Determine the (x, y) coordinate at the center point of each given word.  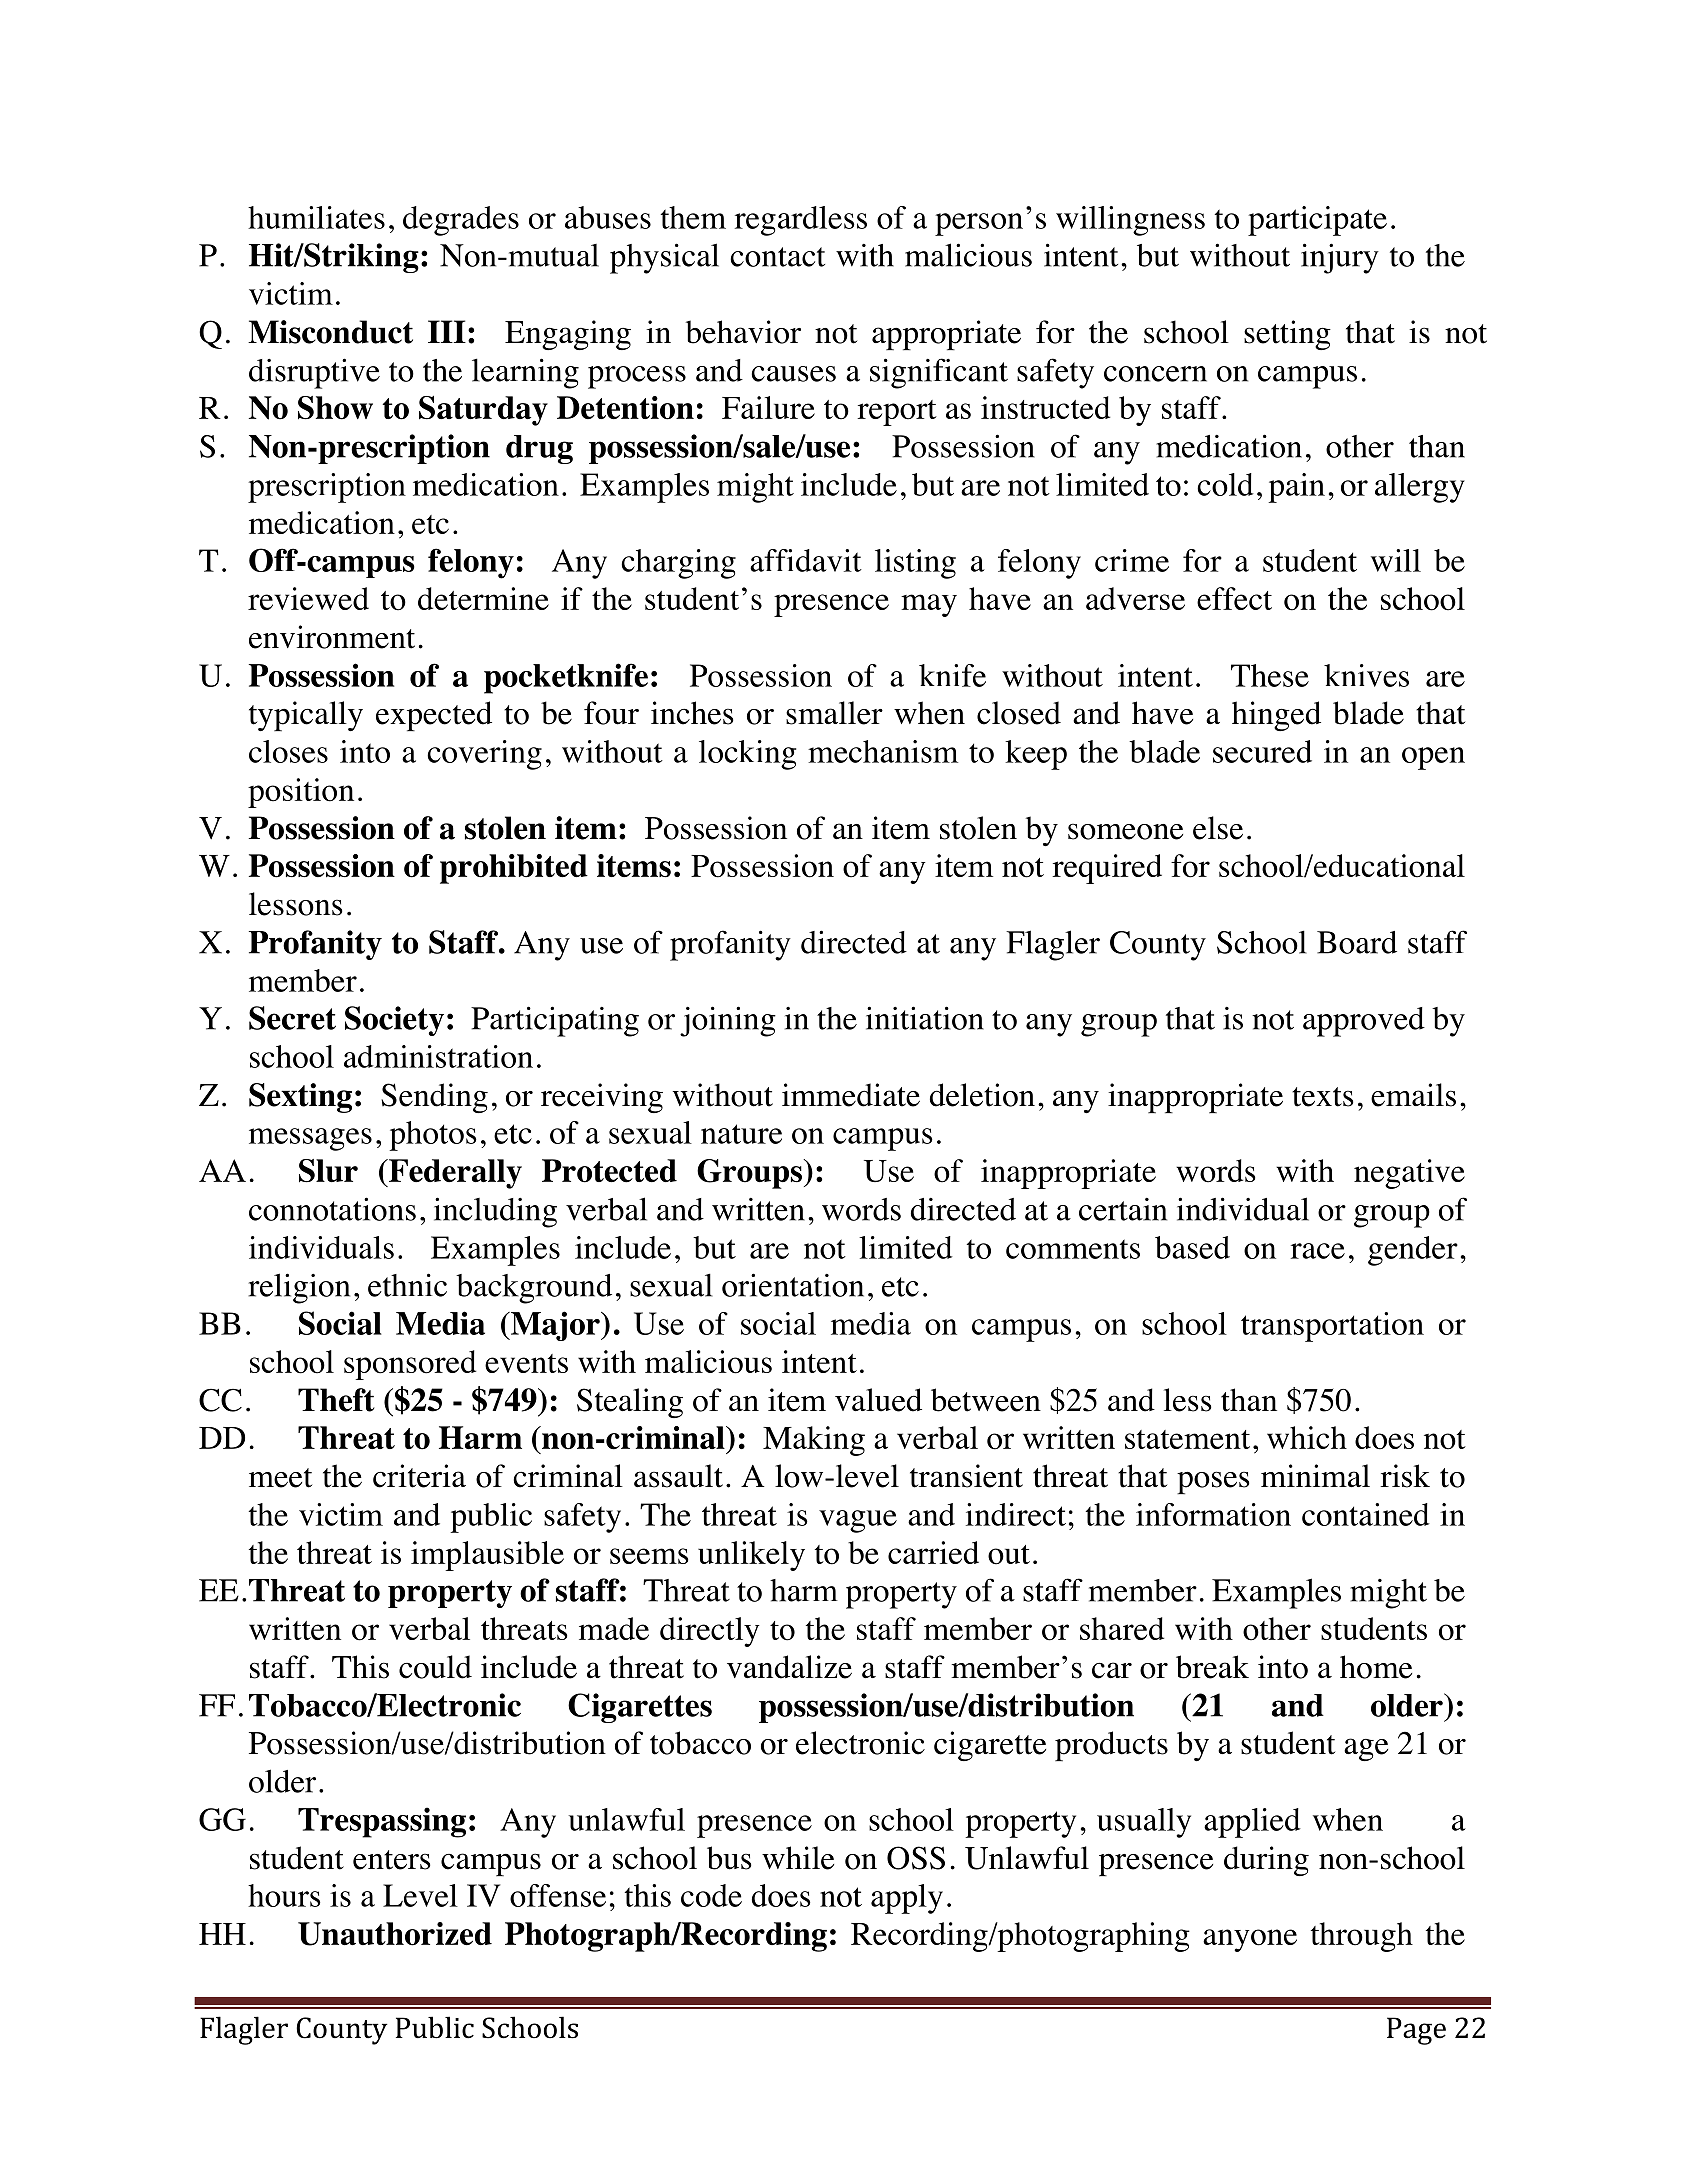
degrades (461, 221)
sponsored (410, 1365)
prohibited (514, 869)
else (1218, 828)
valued (878, 1400)
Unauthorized (395, 1934)
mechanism (883, 751)
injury (1340, 258)
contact (777, 257)
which (1307, 1437)
